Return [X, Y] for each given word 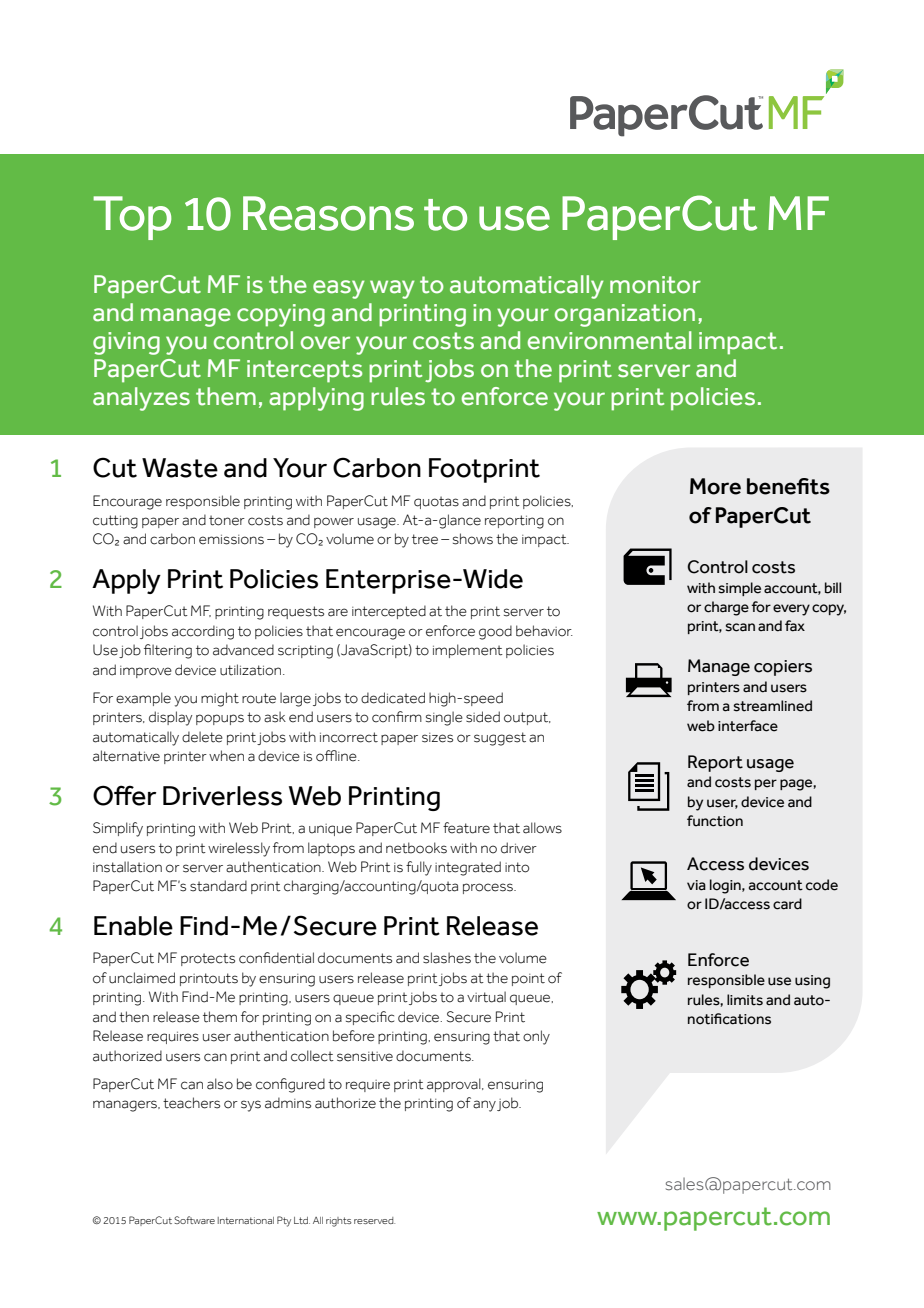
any [484, 1106]
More [715, 486]
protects [208, 959]
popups [220, 719]
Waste [180, 468]
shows [473, 539]
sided [483, 717]
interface [748, 726]
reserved [374, 1220]
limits [745, 1000]
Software [194, 1220]
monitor [655, 285]
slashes [447, 958]
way [392, 289]
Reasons [328, 213]
